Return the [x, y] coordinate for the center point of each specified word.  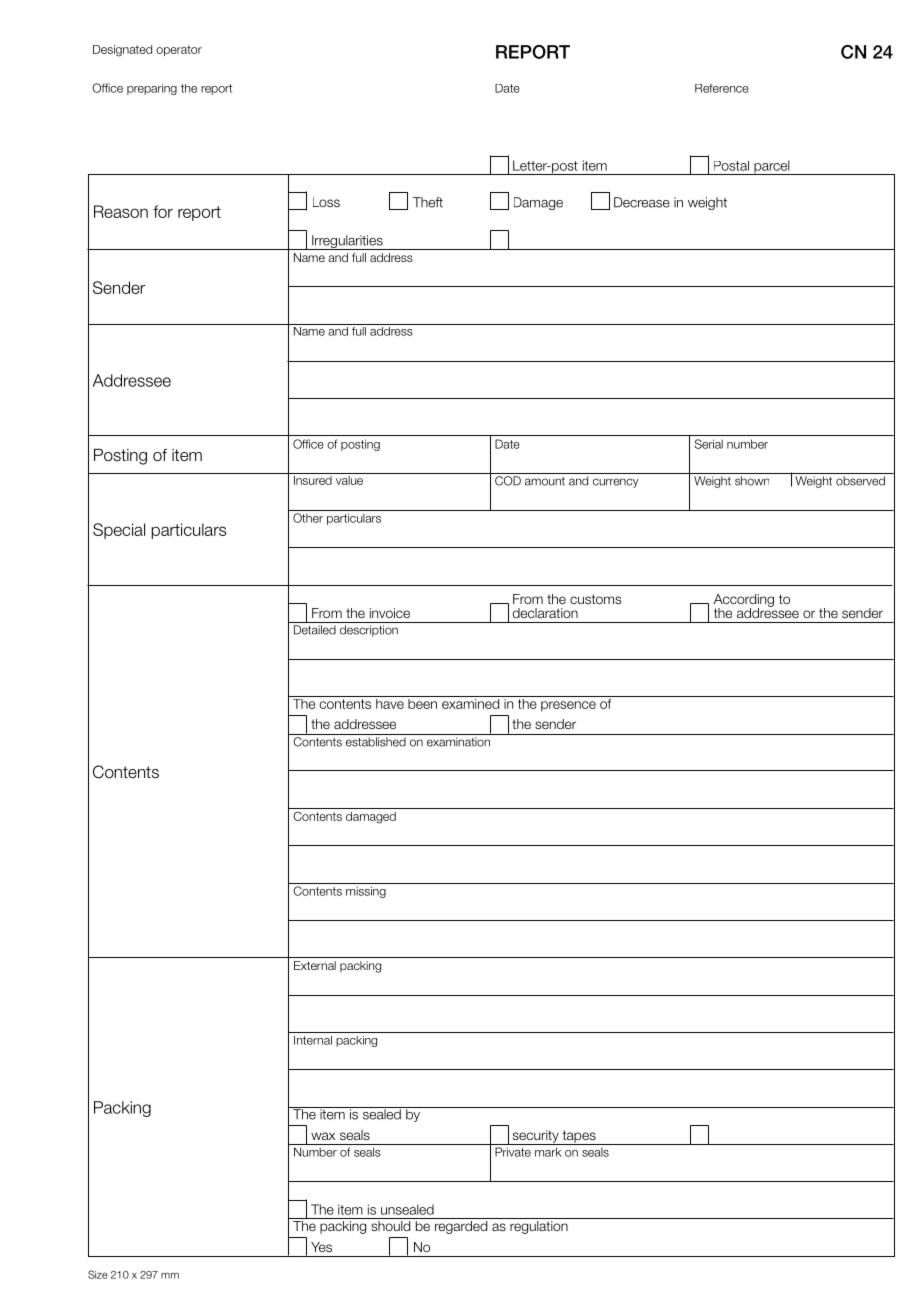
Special [119, 531]
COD [508, 481]
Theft [428, 202]
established [376, 742]
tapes [579, 1137]
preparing [152, 89]
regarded [461, 1227]
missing [366, 892]
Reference [722, 88]
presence [568, 706]
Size [98, 1274]
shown [752, 481]
